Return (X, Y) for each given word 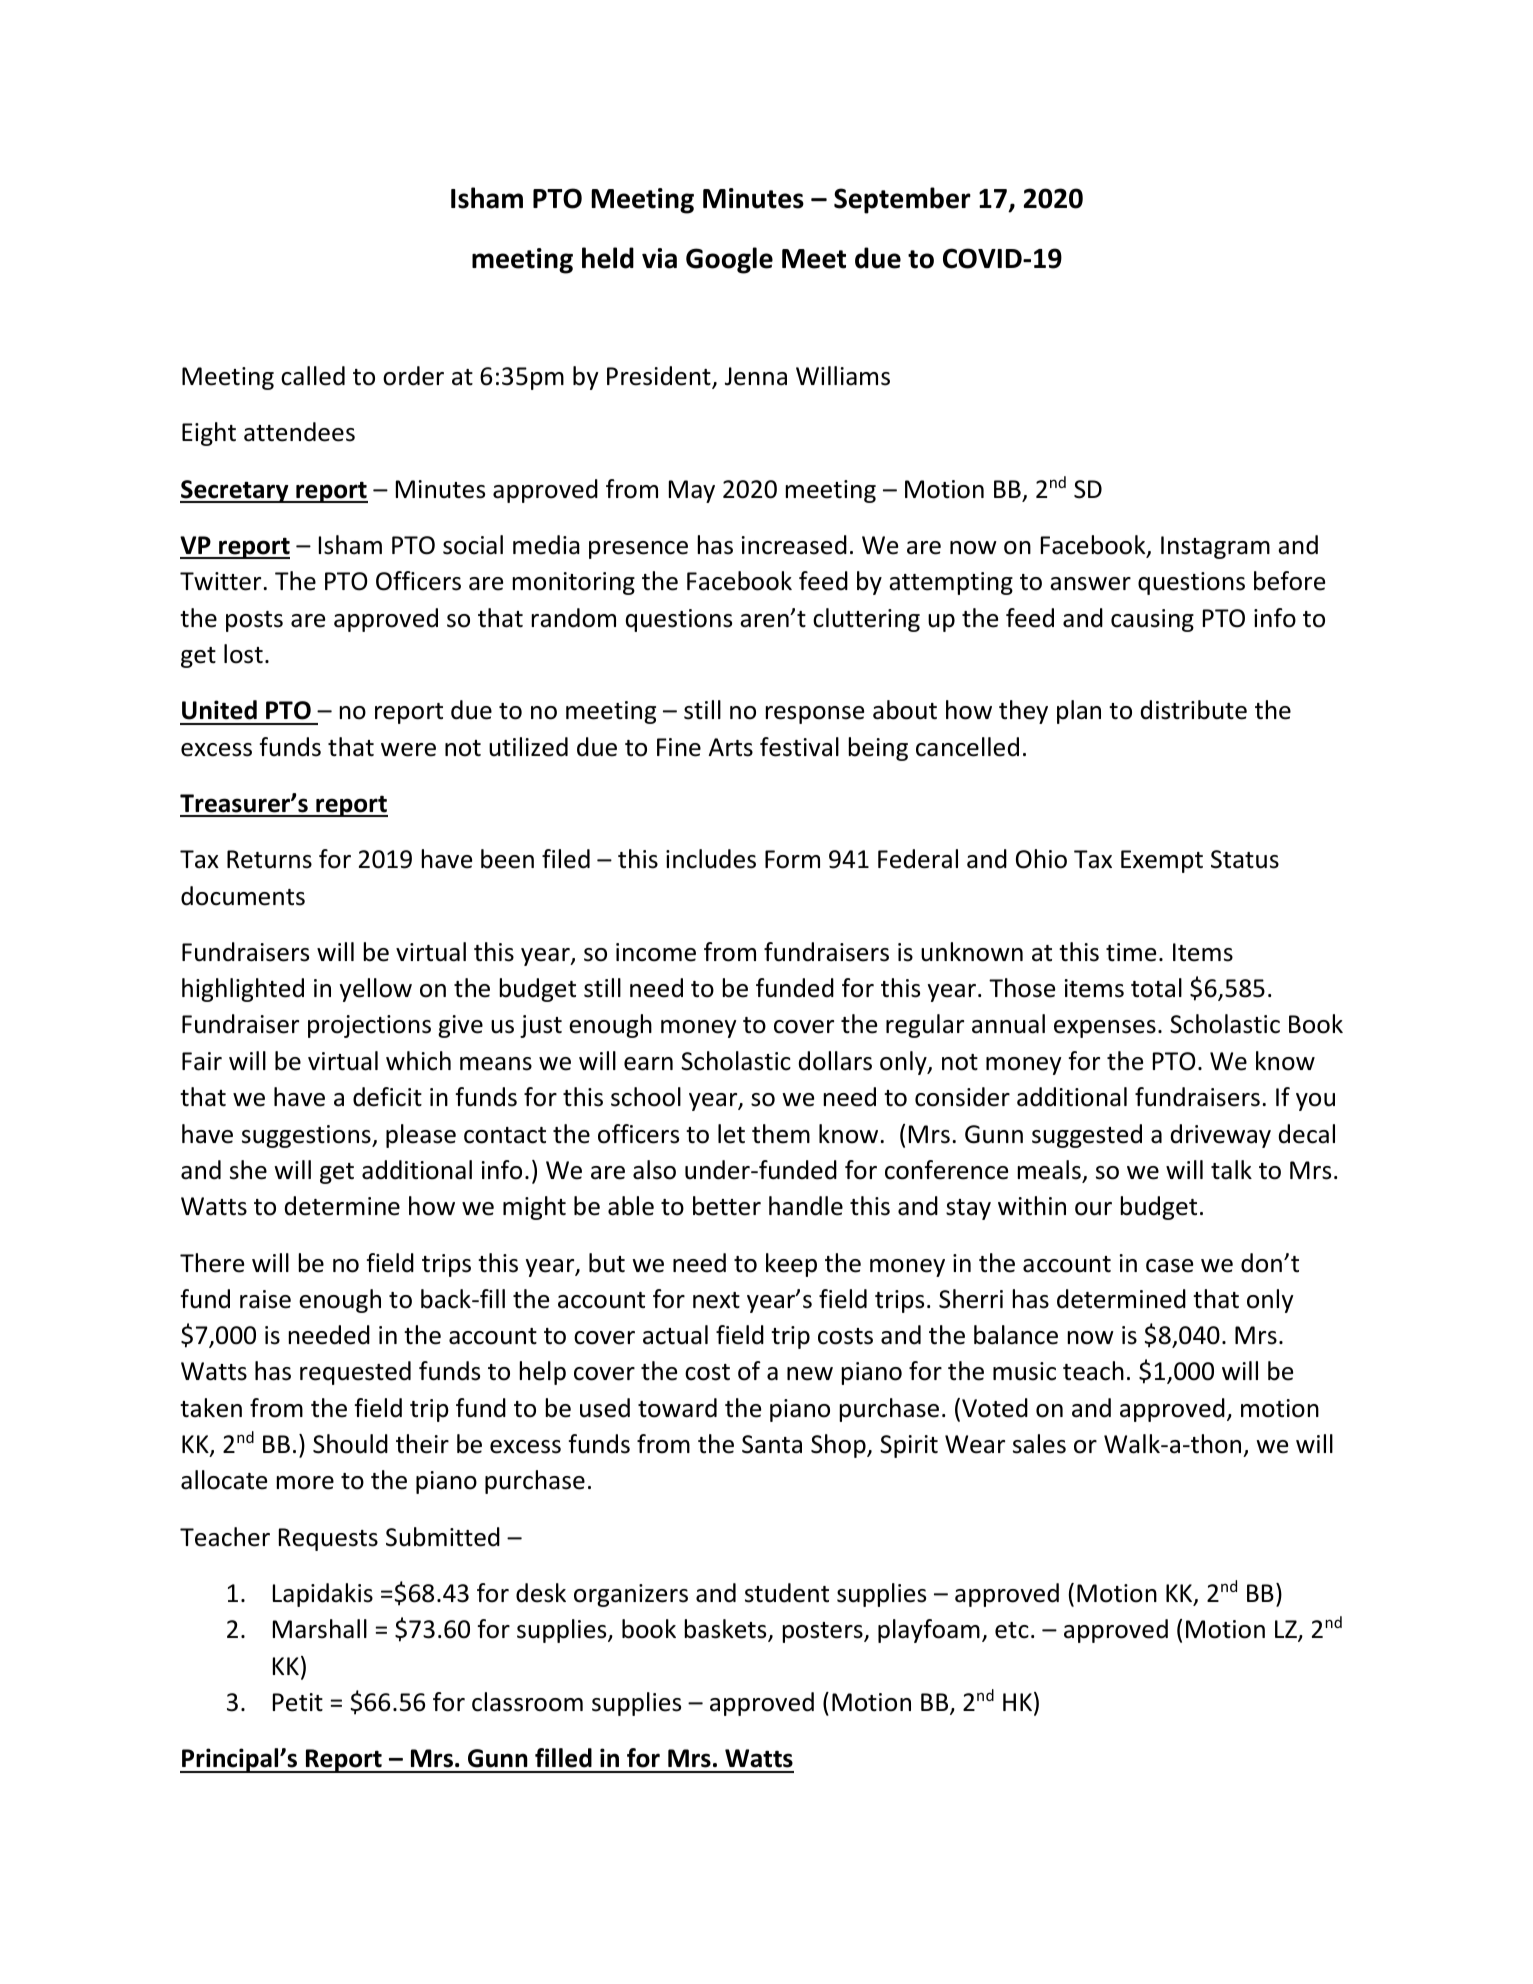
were (408, 750)
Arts (731, 747)
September (902, 200)
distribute (1194, 710)
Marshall (320, 1629)
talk (1231, 1170)
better (727, 1206)
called (313, 376)
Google (729, 260)
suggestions (307, 1136)
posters (824, 1632)
